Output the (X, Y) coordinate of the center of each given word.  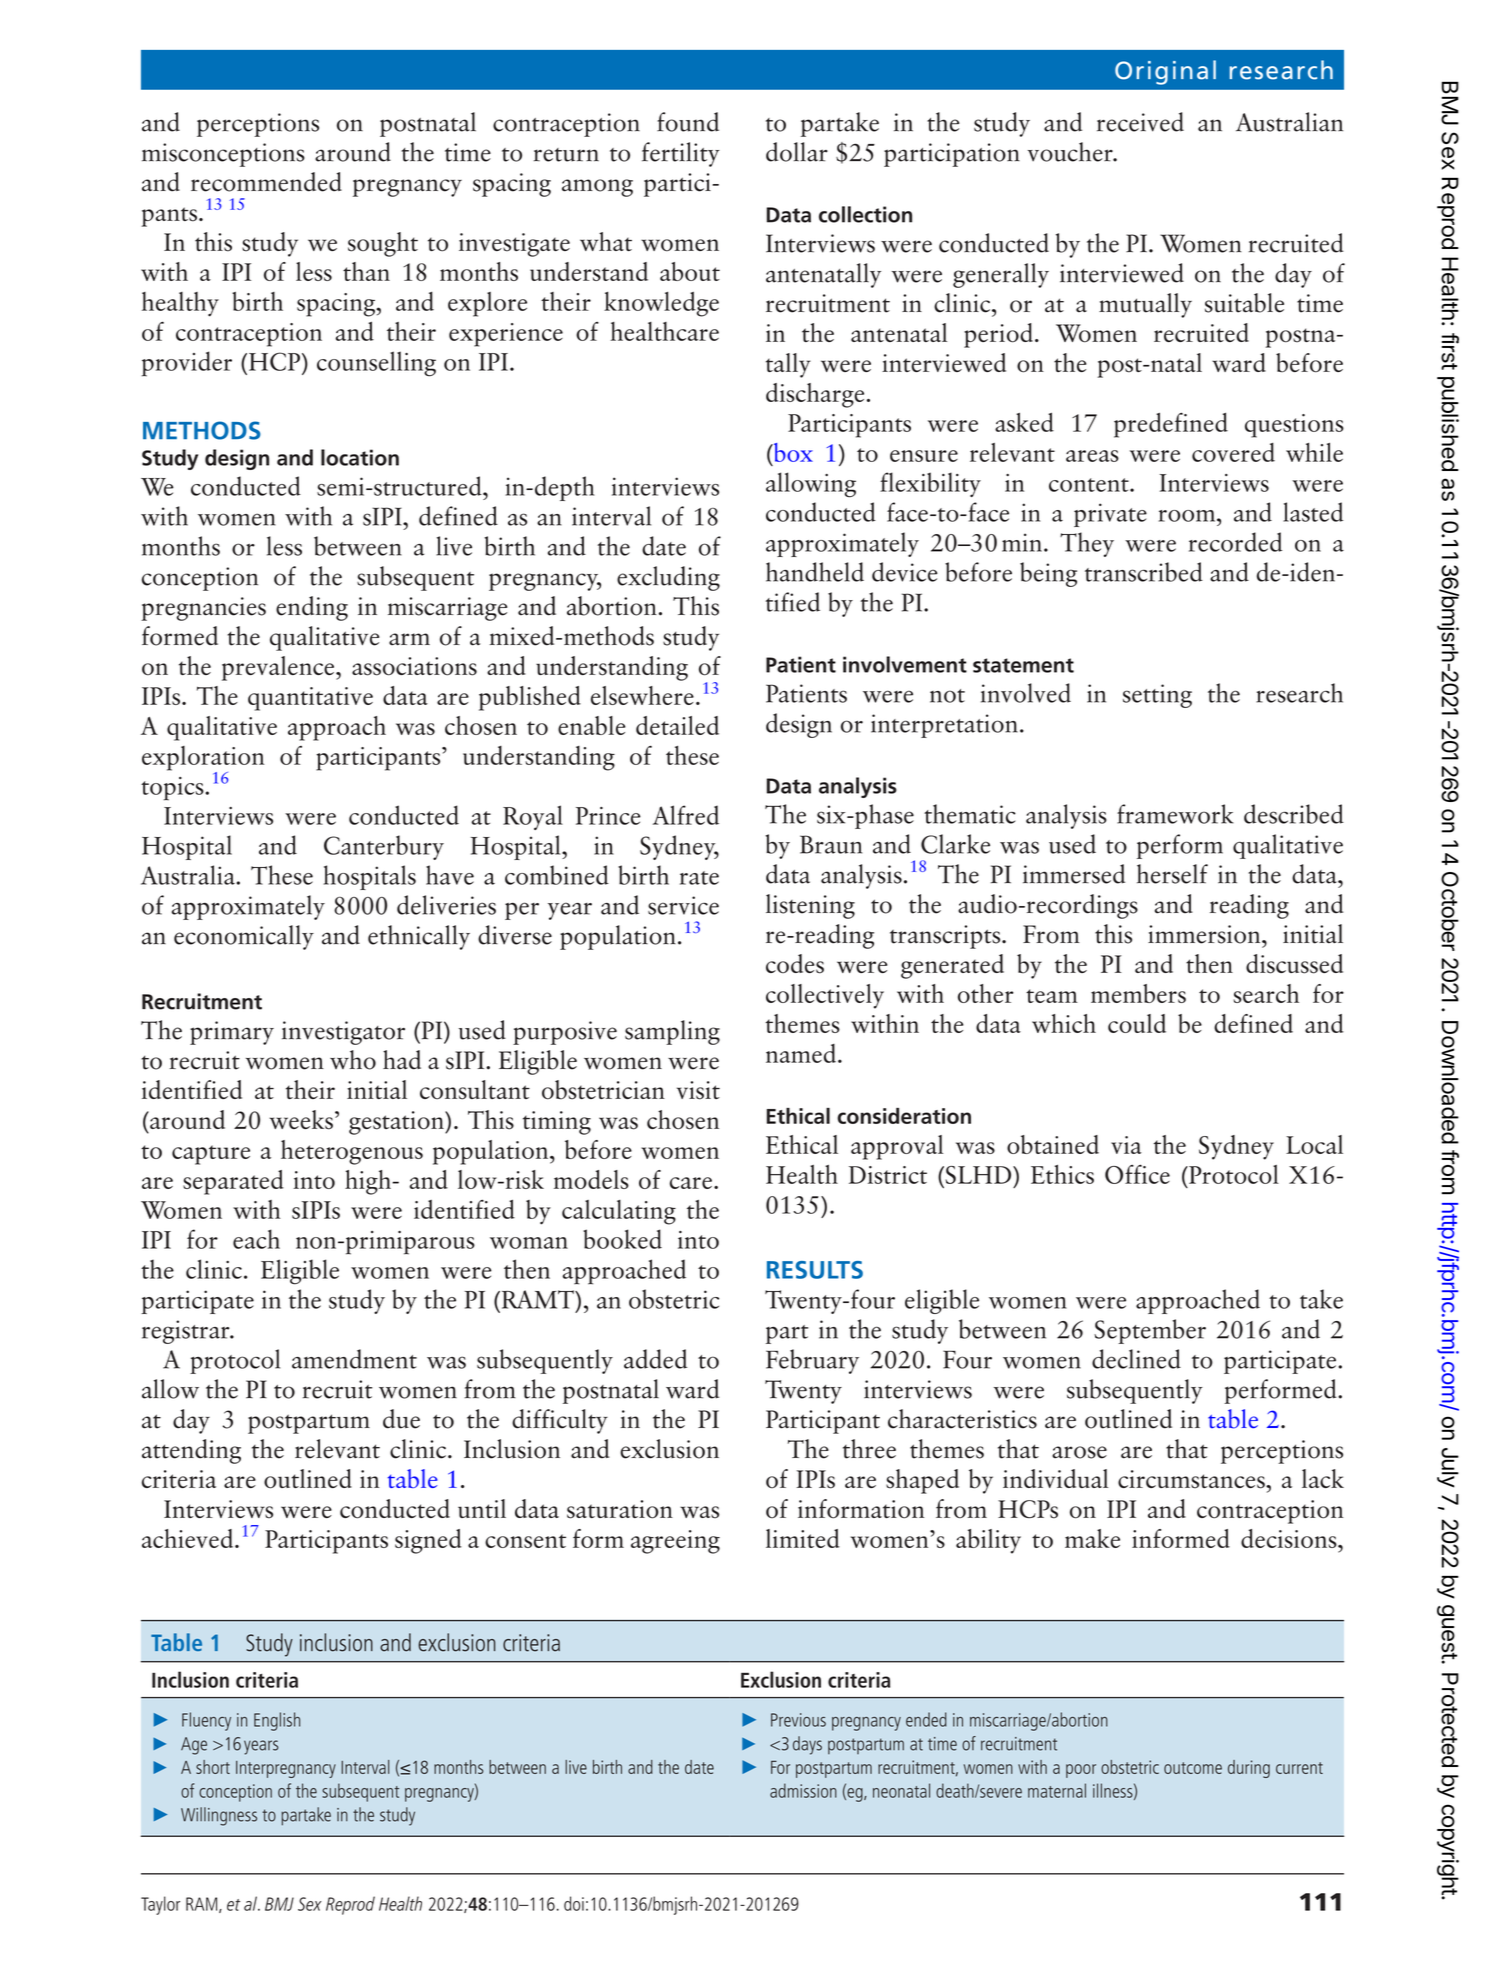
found (688, 122)
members (1138, 993)
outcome (1193, 1768)
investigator (343, 1033)
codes (795, 964)
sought (383, 244)
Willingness (219, 1816)
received (1140, 122)
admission (803, 1790)
